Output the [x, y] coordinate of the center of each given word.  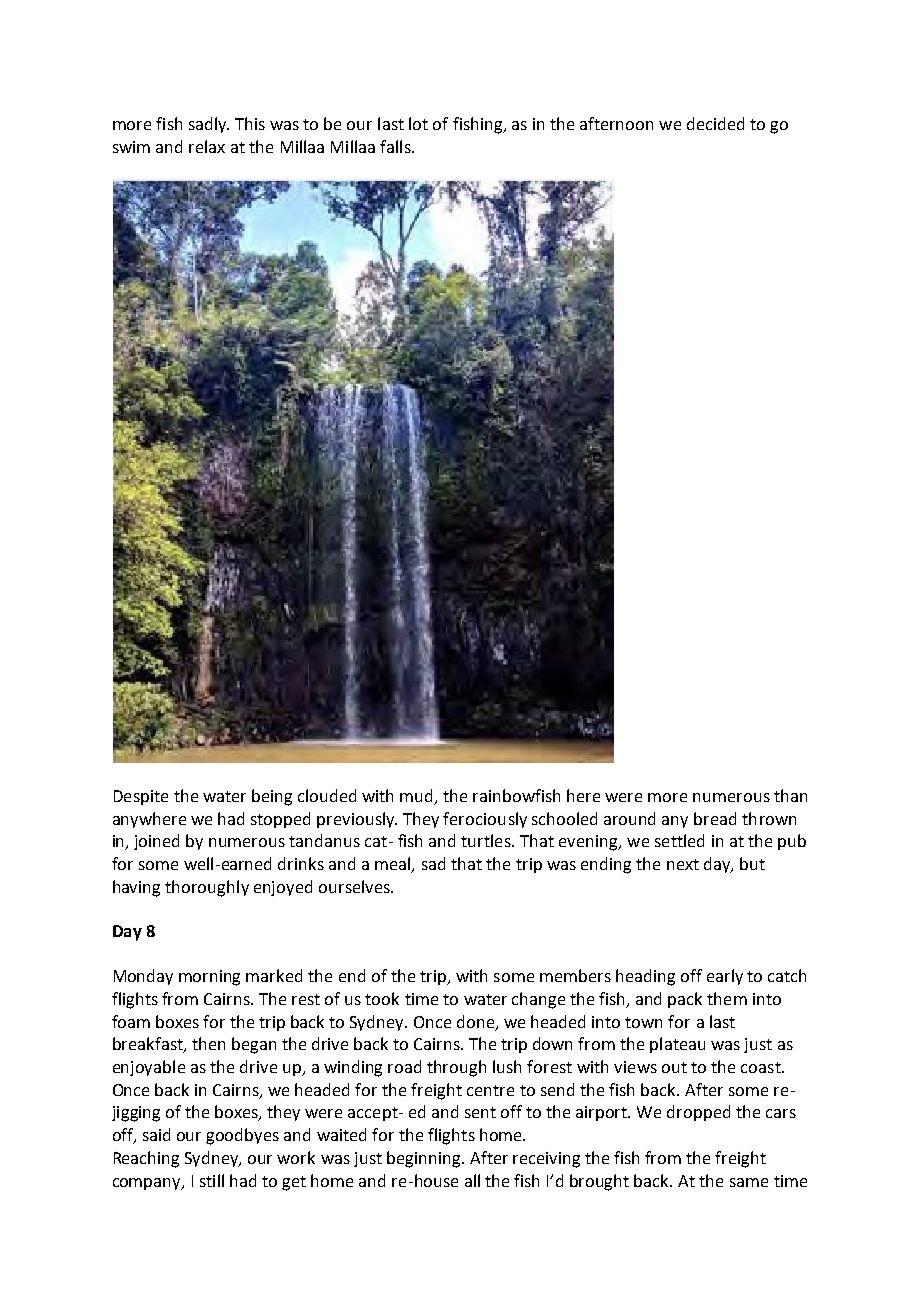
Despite [141, 797]
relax [207, 146]
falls [396, 146]
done [477, 1022]
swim [131, 147]
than [790, 795]
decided [715, 123]
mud [416, 795]
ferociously [485, 820]
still [212, 1180]
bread [715, 818]
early [725, 977]
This [250, 123]
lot [418, 123]
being [272, 797]
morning [209, 978]
